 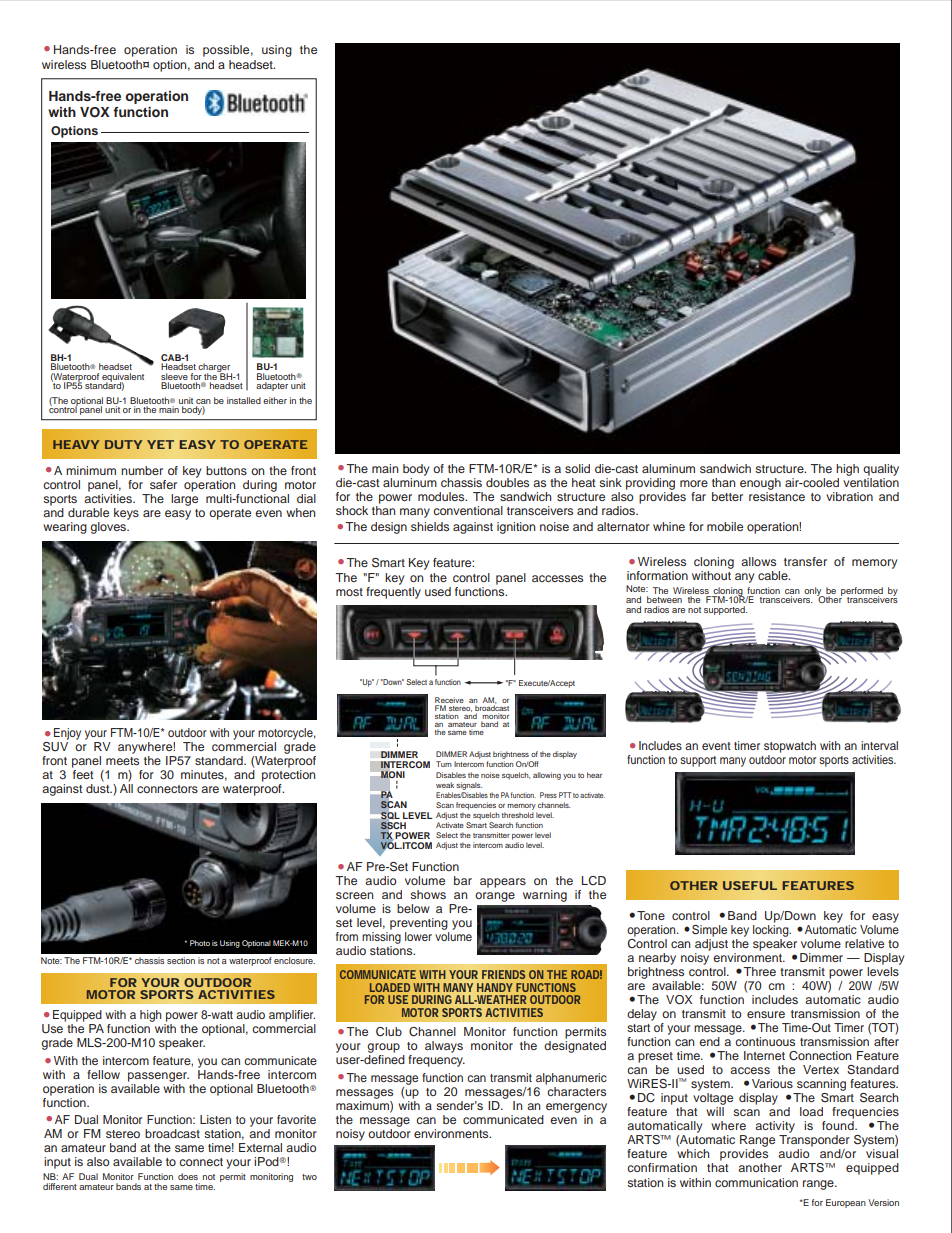 I want to click on ensure, so click(x=766, y=1014).
